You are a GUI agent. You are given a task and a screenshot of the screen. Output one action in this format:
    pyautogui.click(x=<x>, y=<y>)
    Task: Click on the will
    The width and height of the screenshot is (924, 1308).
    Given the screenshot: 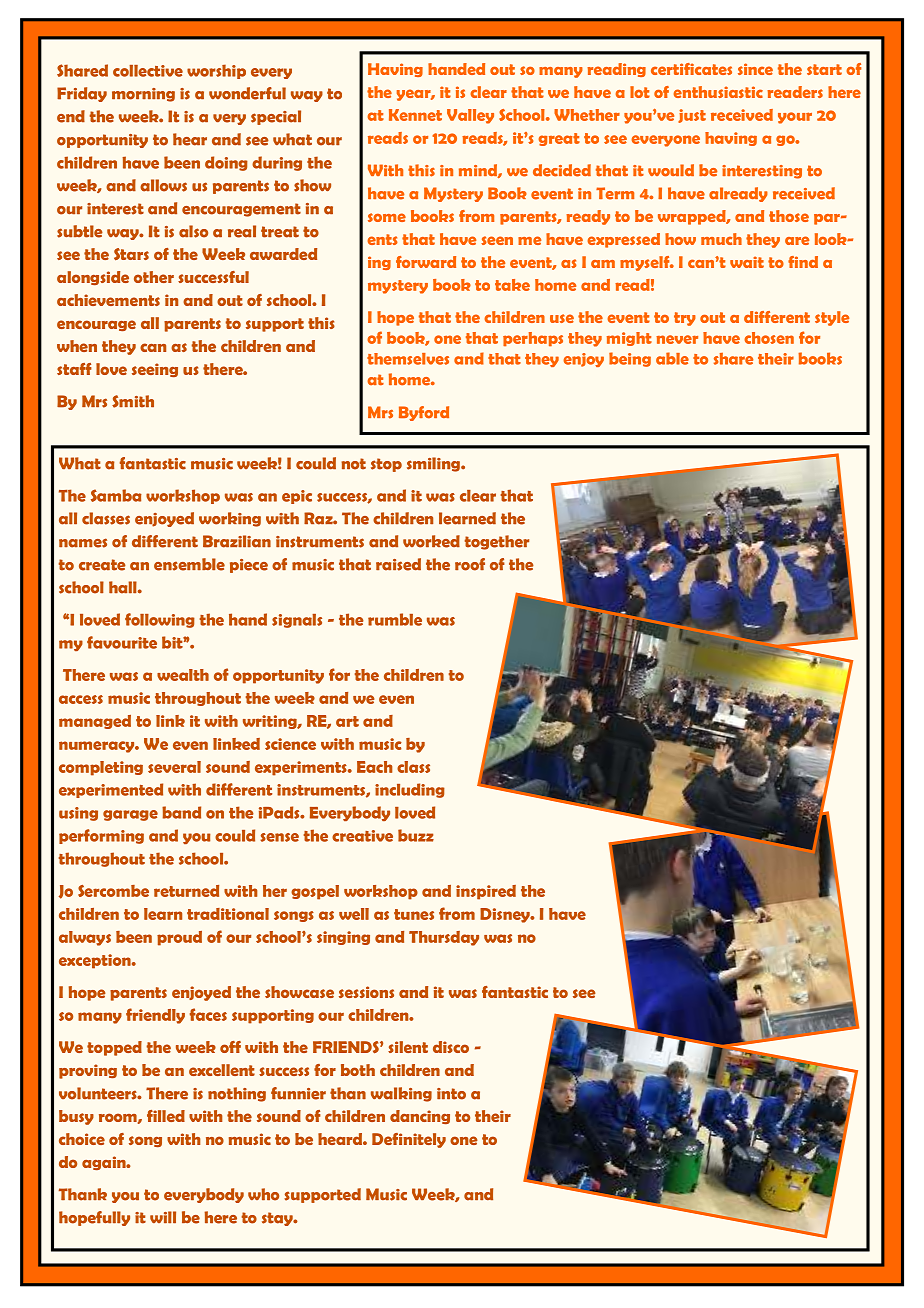 What is the action you would take?
    pyautogui.click(x=163, y=1217)
